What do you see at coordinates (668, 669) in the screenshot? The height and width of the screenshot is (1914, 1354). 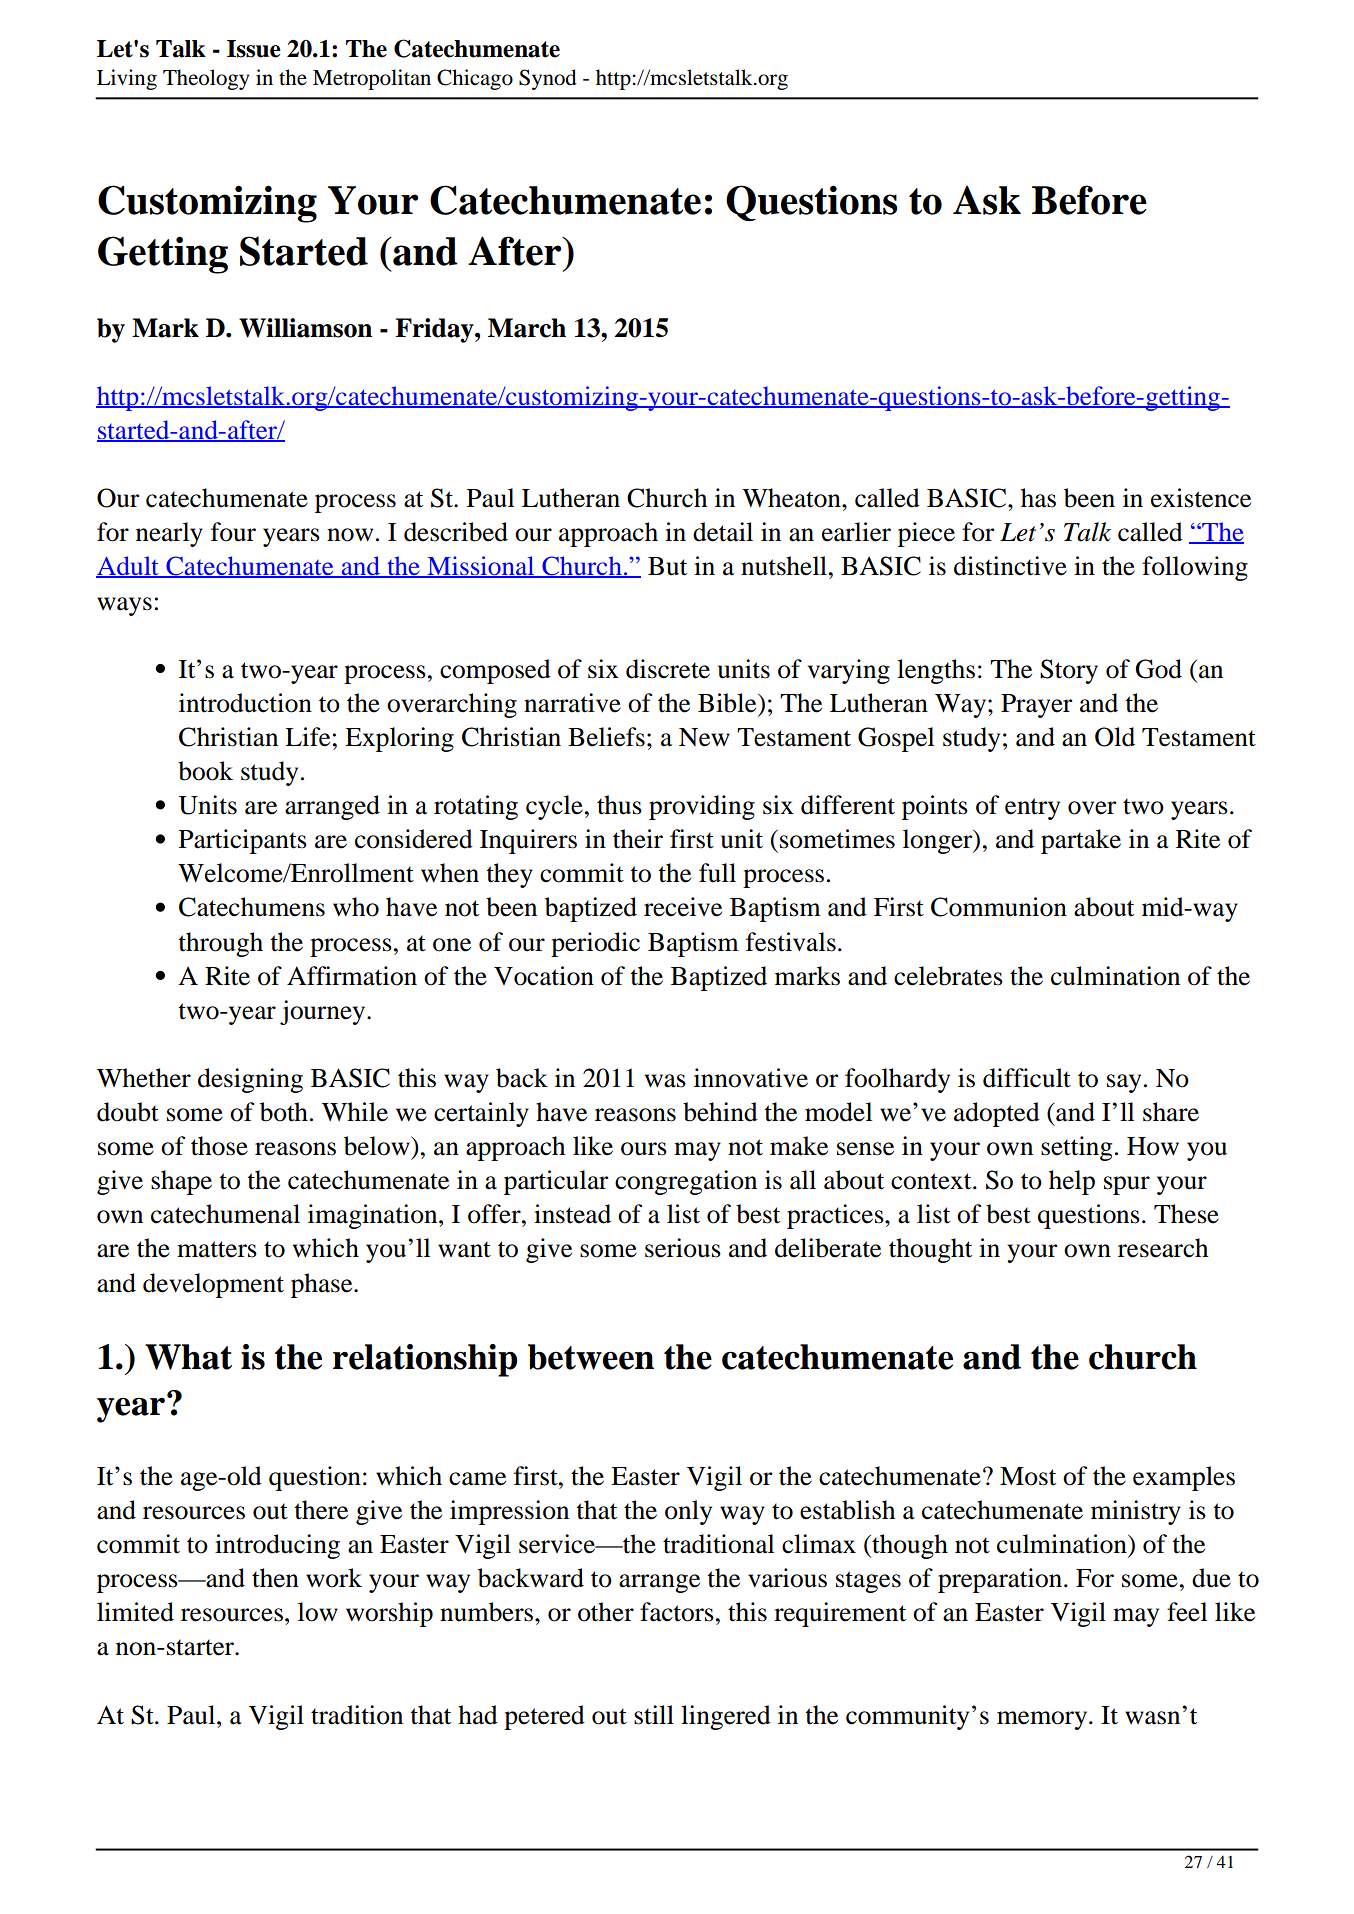 I see `discrete` at bounding box center [668, 669].
